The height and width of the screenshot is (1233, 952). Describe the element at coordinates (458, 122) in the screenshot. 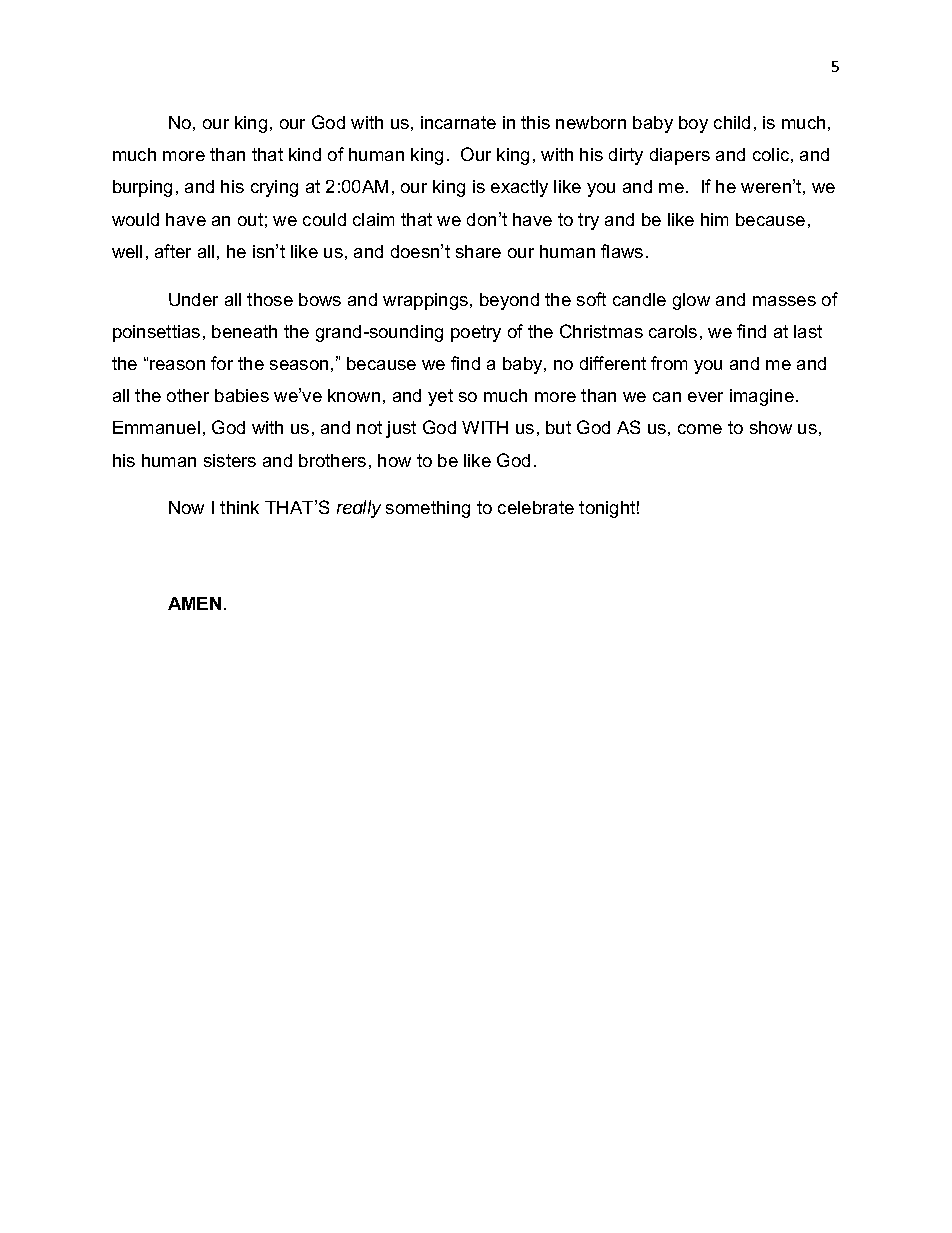

I see `incarnate` at that location.
